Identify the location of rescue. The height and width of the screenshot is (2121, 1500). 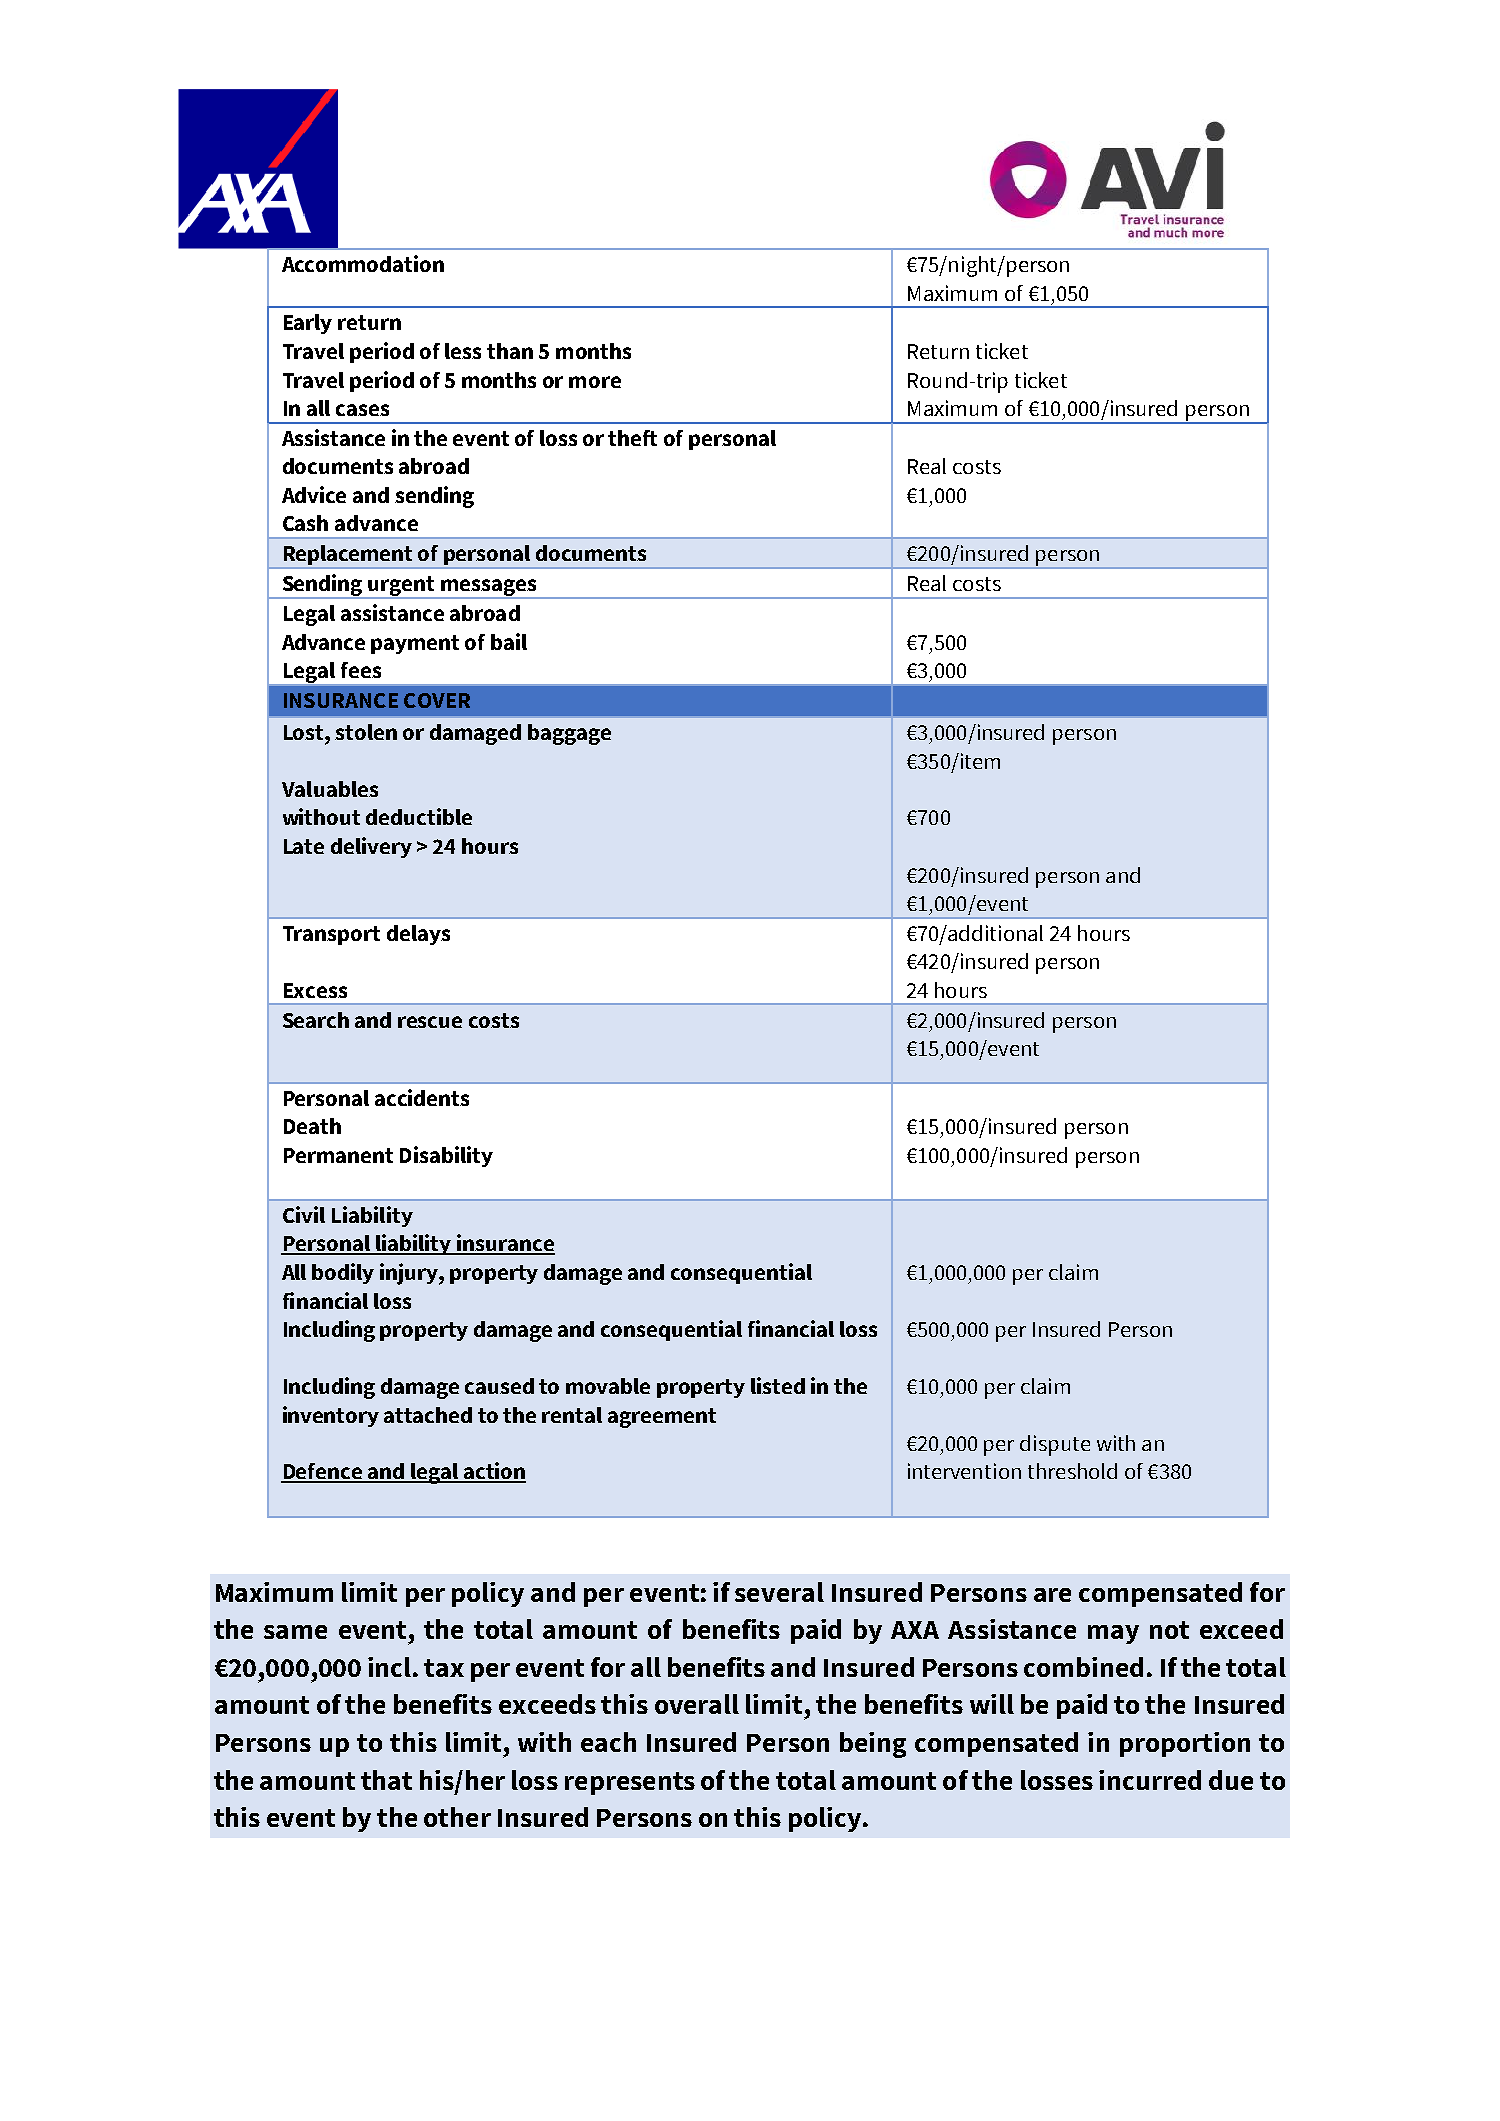
(430, 1022).
